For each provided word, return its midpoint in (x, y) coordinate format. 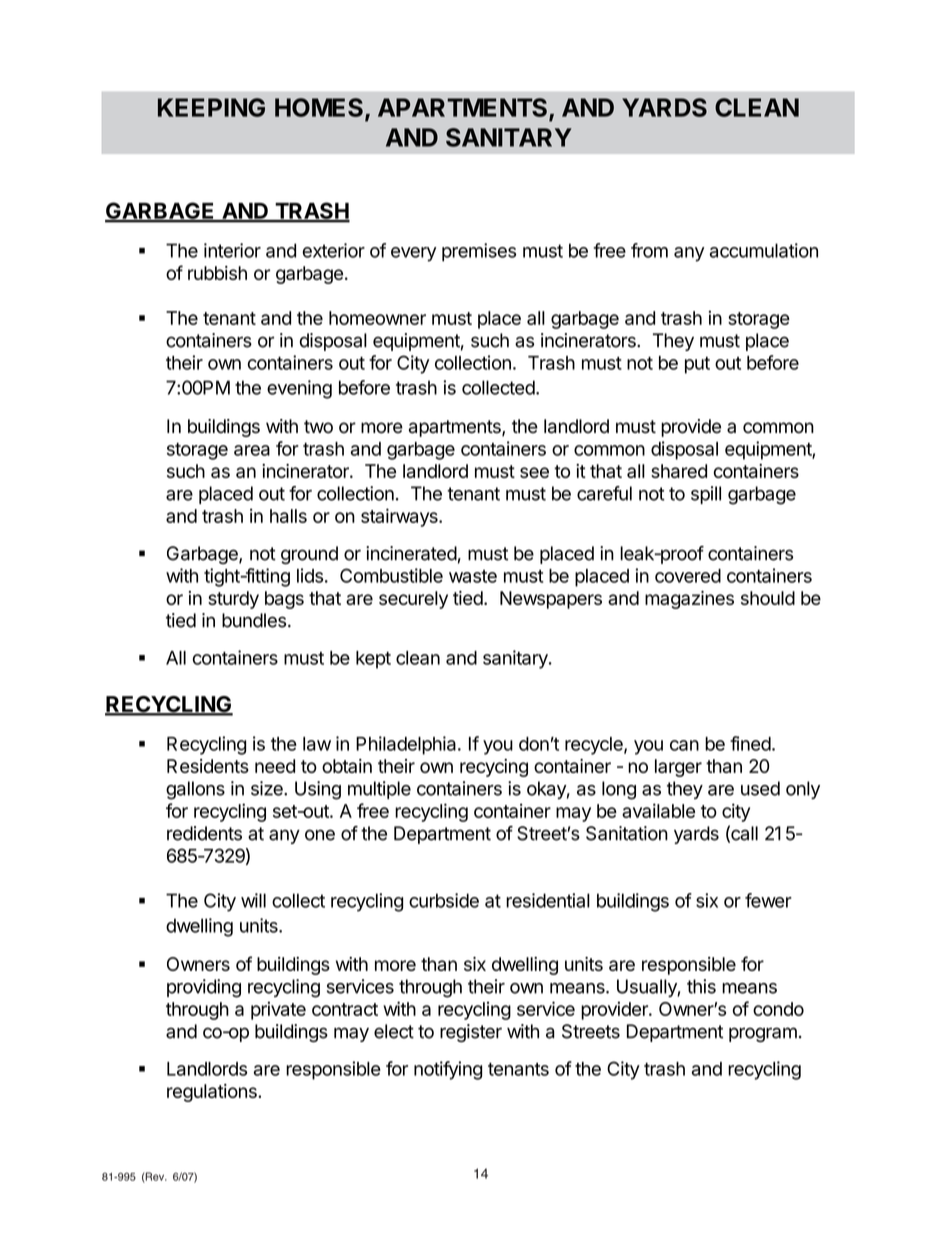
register (471, 1033)
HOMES (319, 107)
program (763, 1034)
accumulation (764, 250)
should (768, 598)
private (278, 1010)
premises (479, 252)
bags (284, 600)
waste (473, 576)
